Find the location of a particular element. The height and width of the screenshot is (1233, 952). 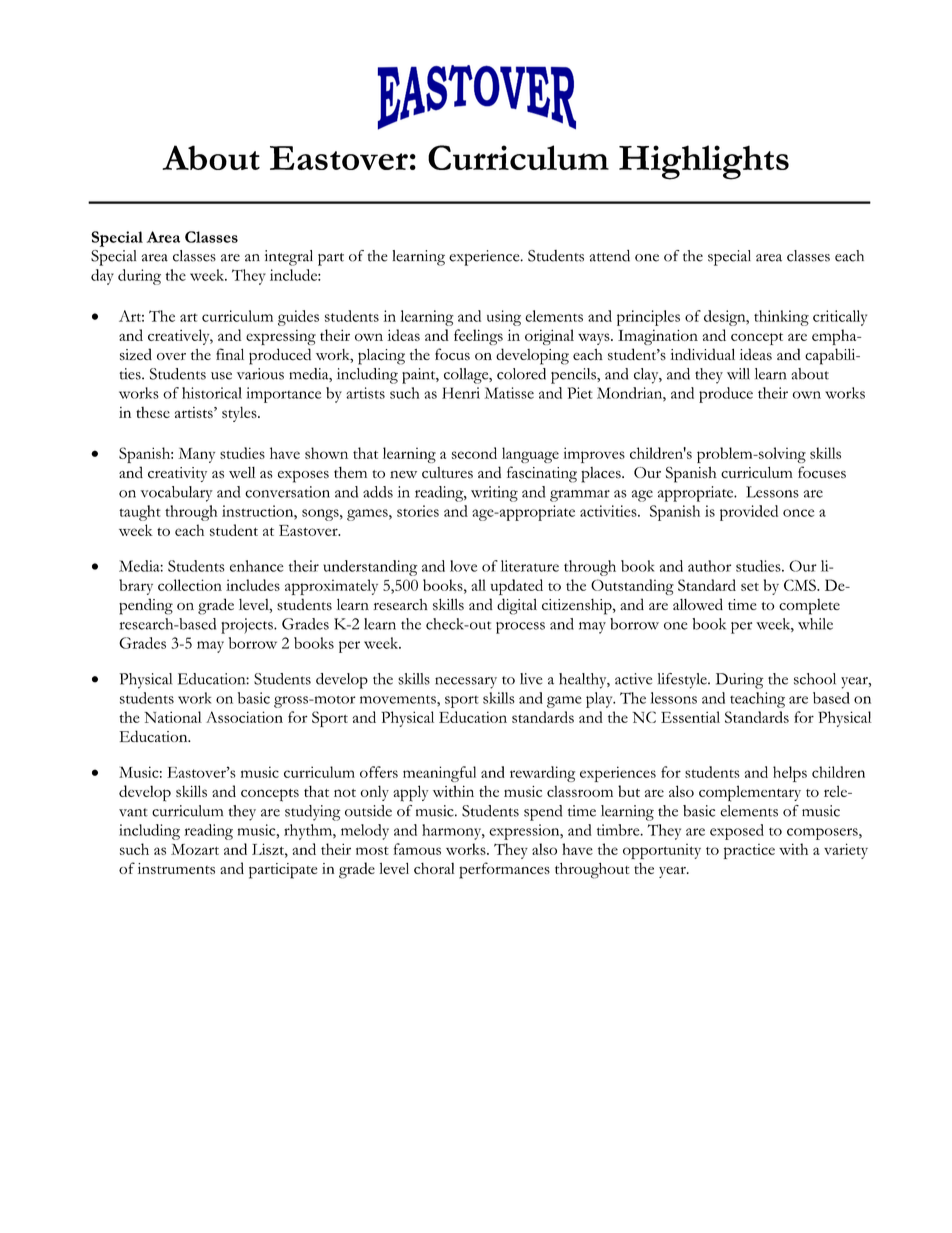

projects is located at coordinates (248, 626).
